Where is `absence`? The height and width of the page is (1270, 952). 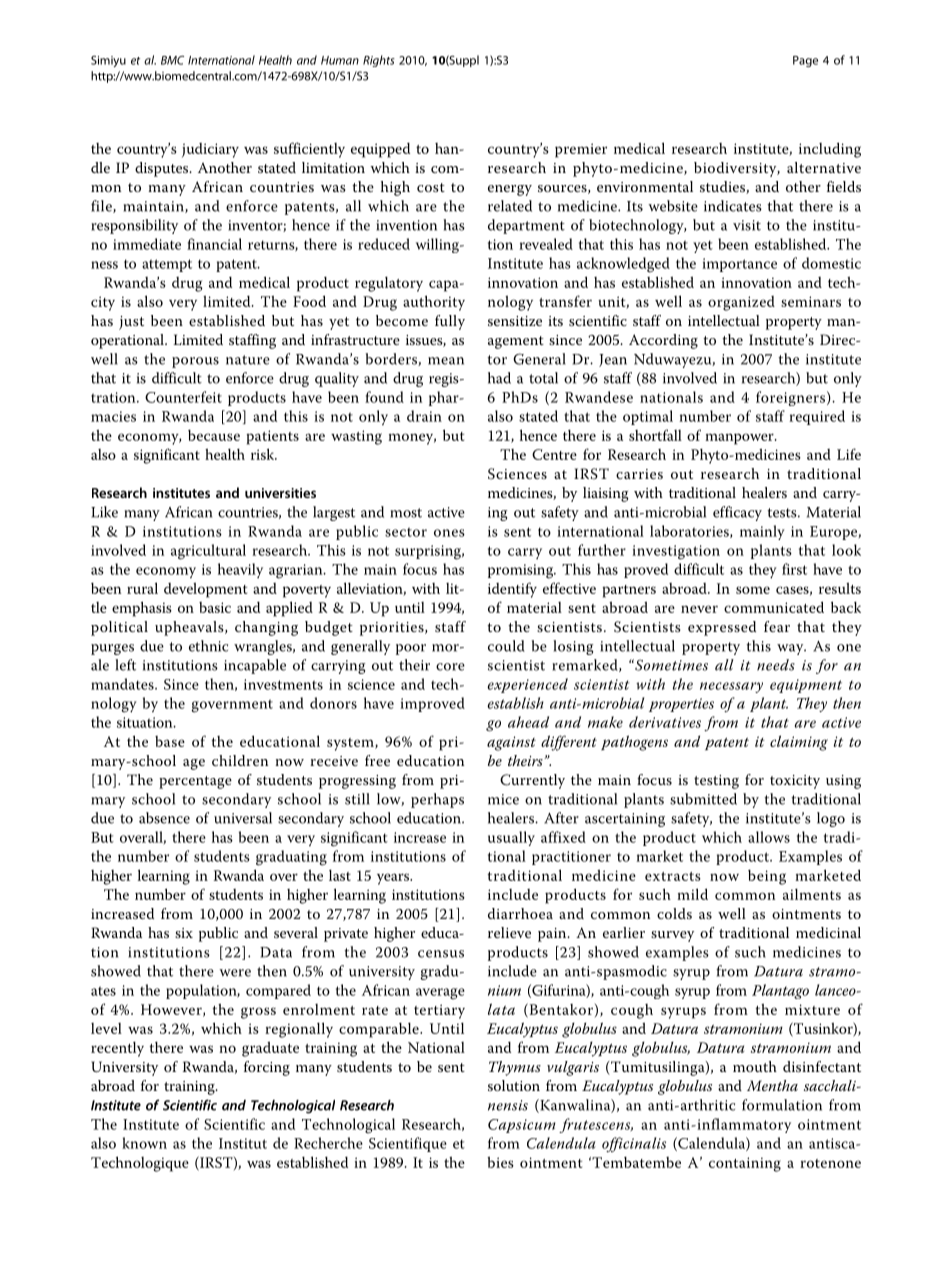
absence is located at coordinates (164, 818).
